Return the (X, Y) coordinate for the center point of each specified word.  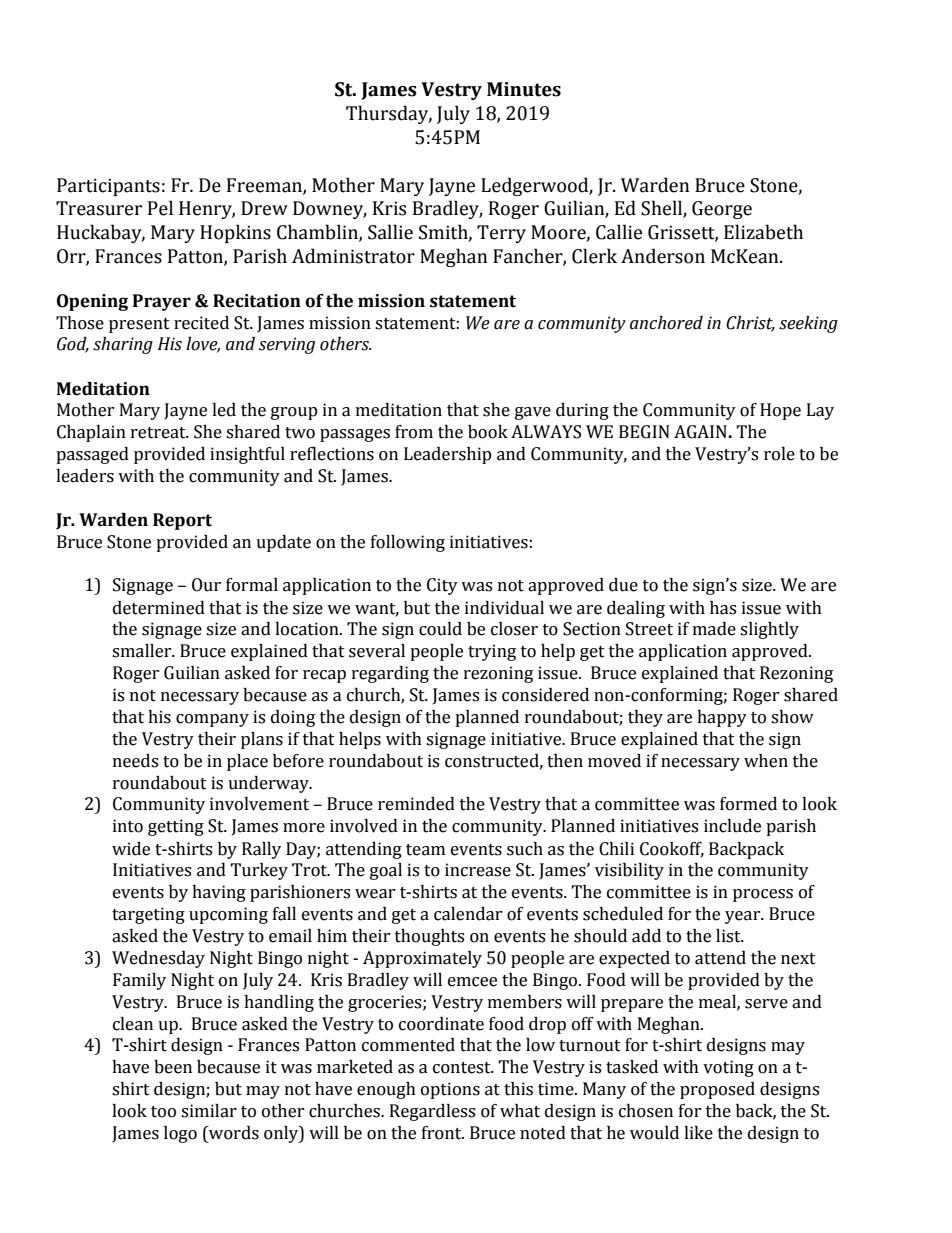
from (414, 432)
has (723, 608)
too (163, 1112)
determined (159, 608)
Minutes (524, 89)
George (722, 210)
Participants (108, 187)
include (732, 826)
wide (131, 849)
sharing (123, 345)
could (440, 629)
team (425, 850)
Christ (750, 323)
